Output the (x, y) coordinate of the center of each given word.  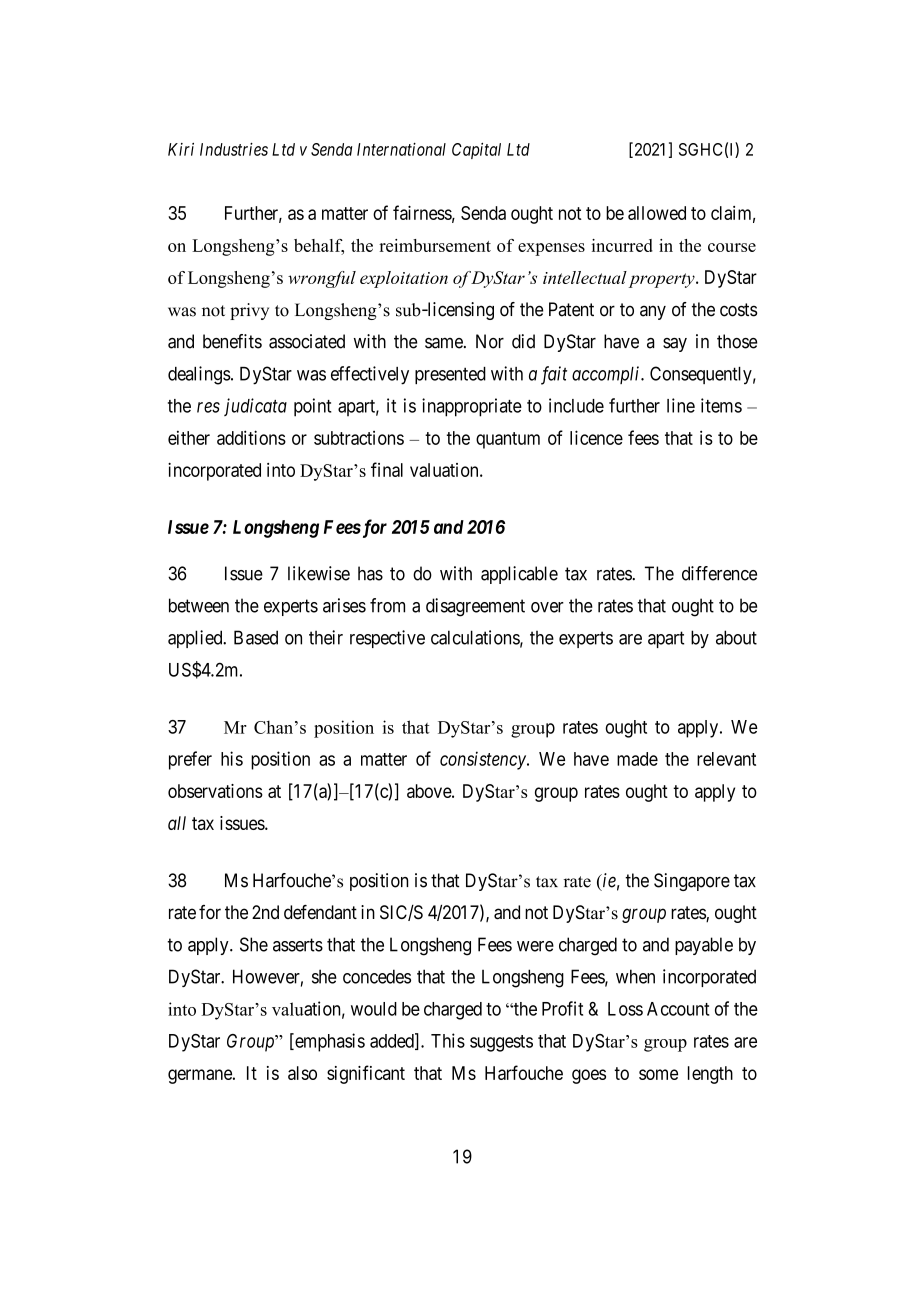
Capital (476, 151)
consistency (484, 760)
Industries (234, 149)
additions (251, 437)
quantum (508, 440)
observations (215, 791)
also (302, 1073)
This (448, 1040)
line (681, 405)
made (637, 759)
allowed (657, 213)
